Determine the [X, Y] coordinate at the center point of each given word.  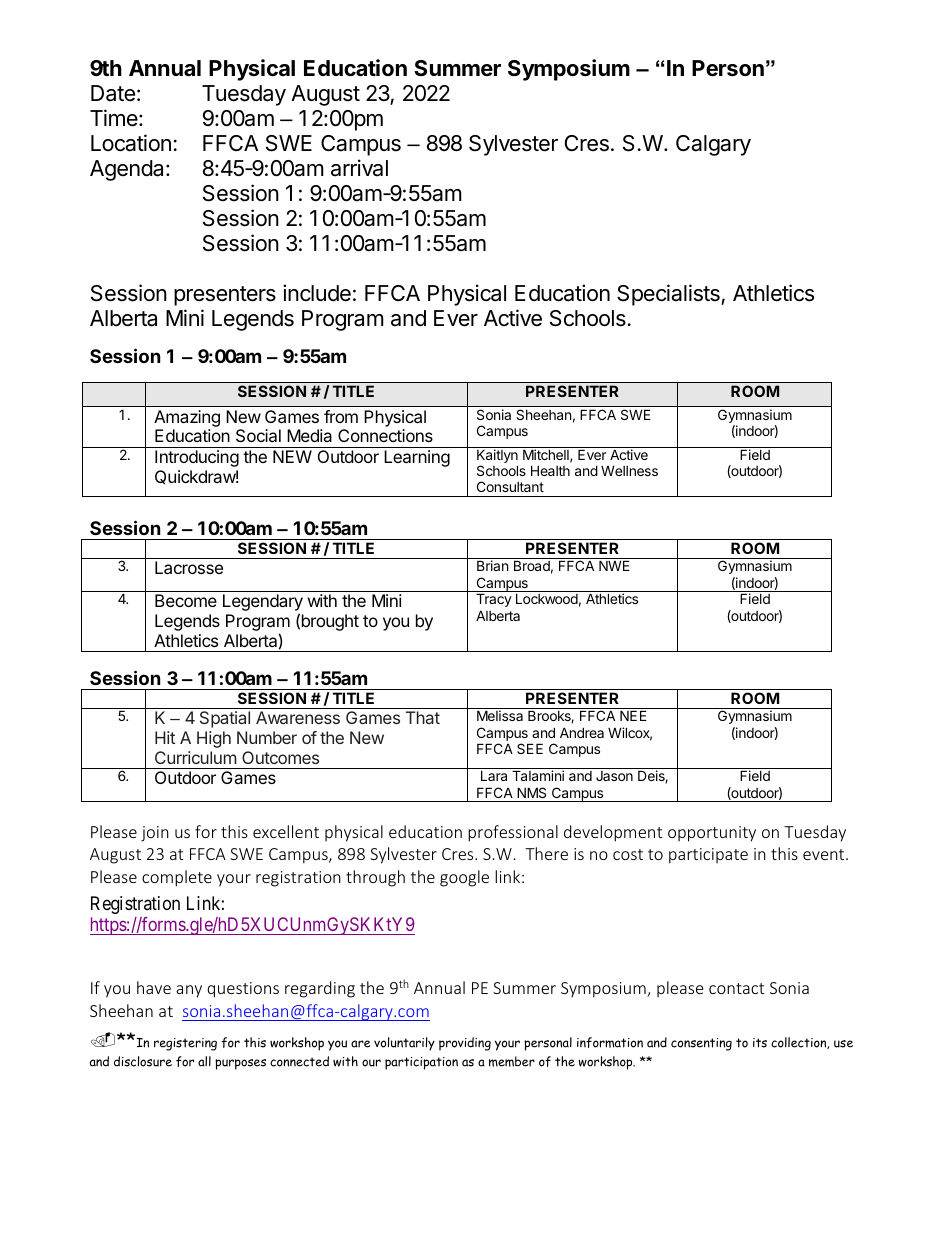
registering [185, 1044]
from [341, 416]
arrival [359, 168]
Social [258, 435]
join [155, 834]
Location [131, 143]
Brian [492, 565]
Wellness [629, 471]
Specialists [669, 295]
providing [465, 1044]
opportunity [712, 834]
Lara [494, 775]
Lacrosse [189, 567]
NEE [633, 715]
